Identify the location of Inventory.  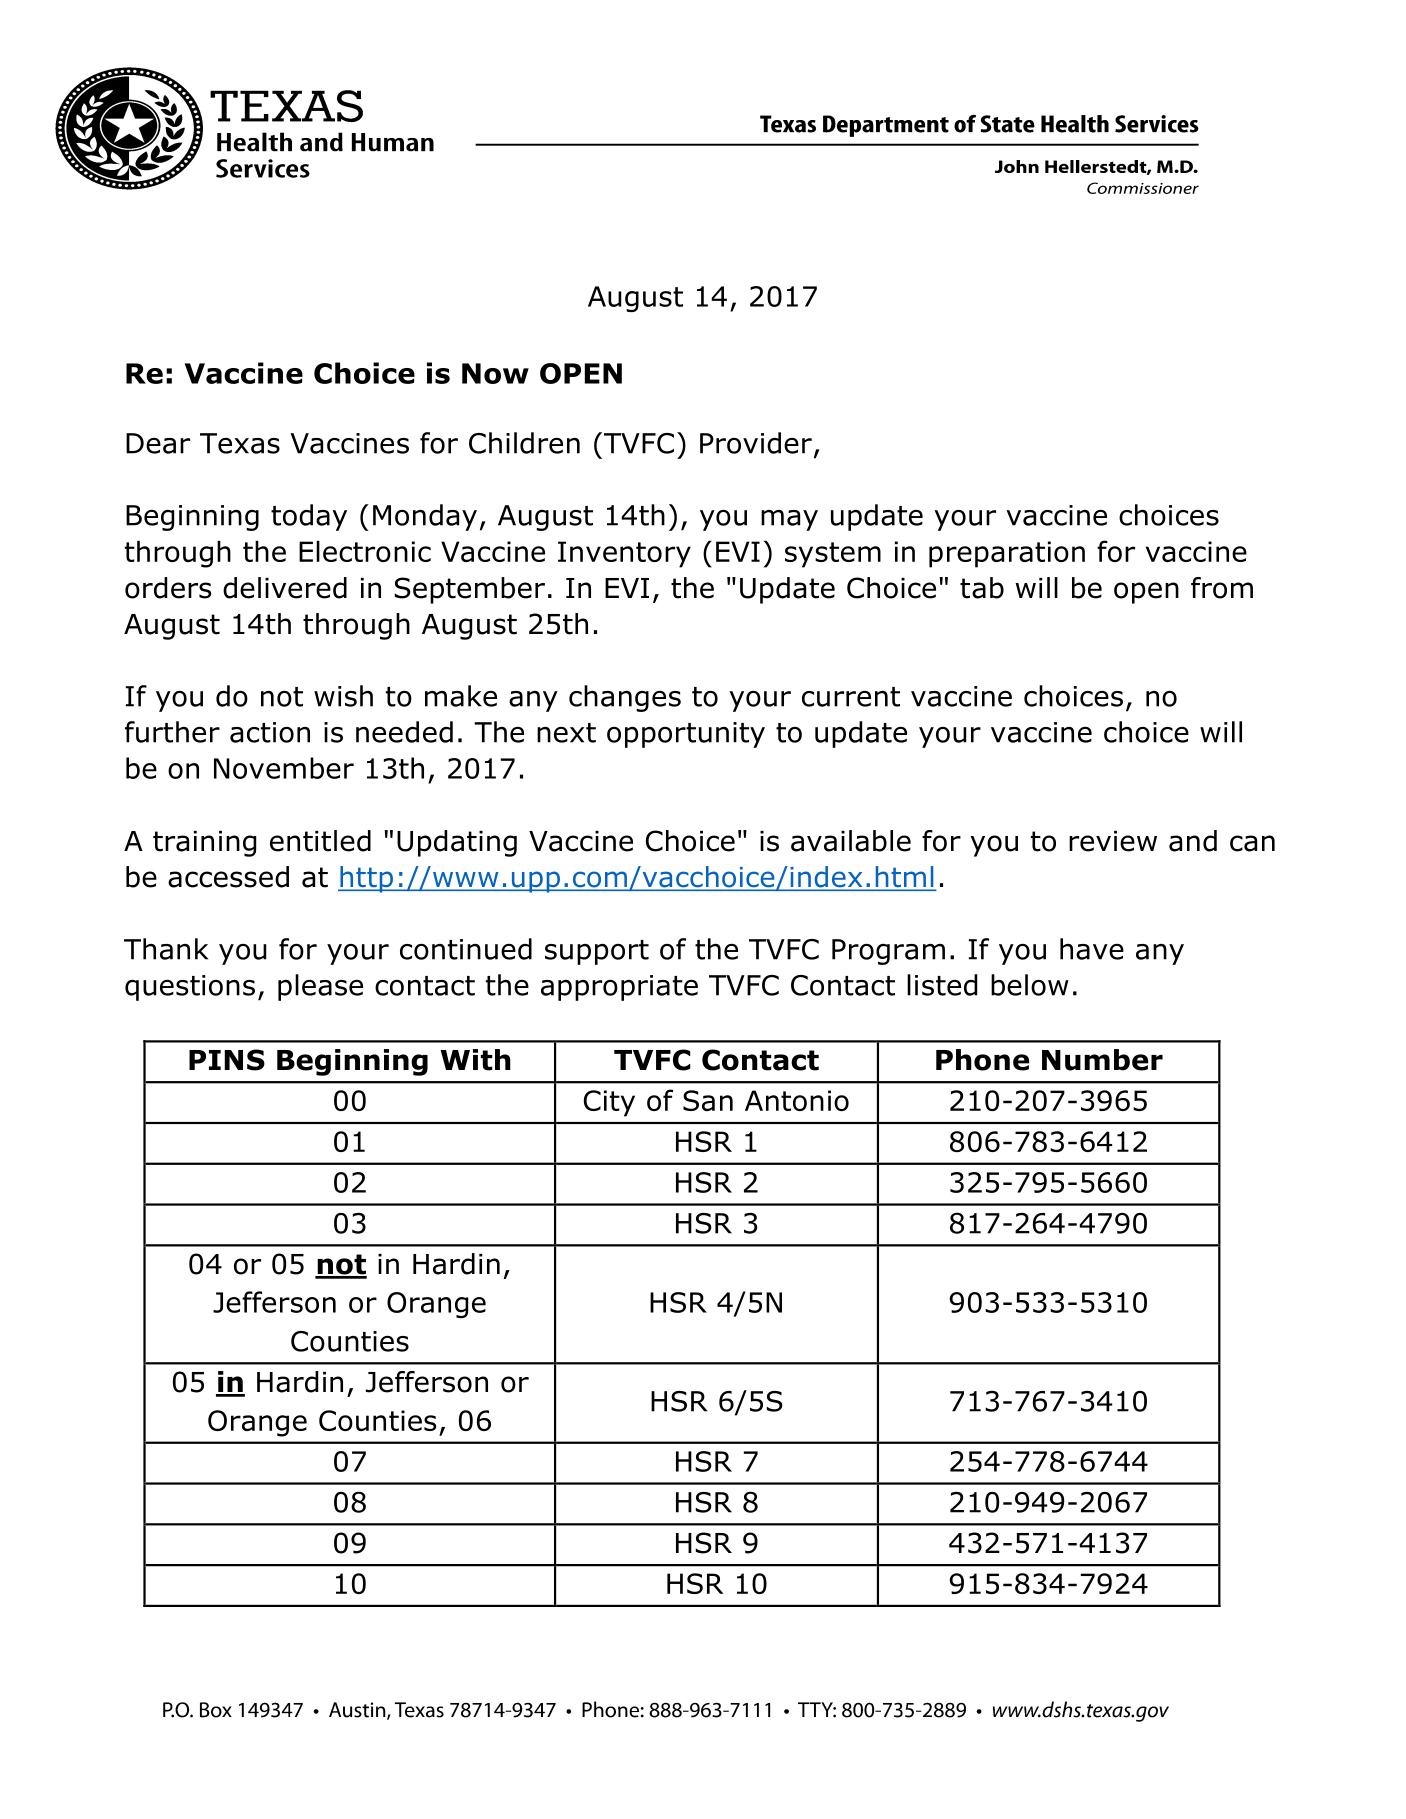
(624, 554).
